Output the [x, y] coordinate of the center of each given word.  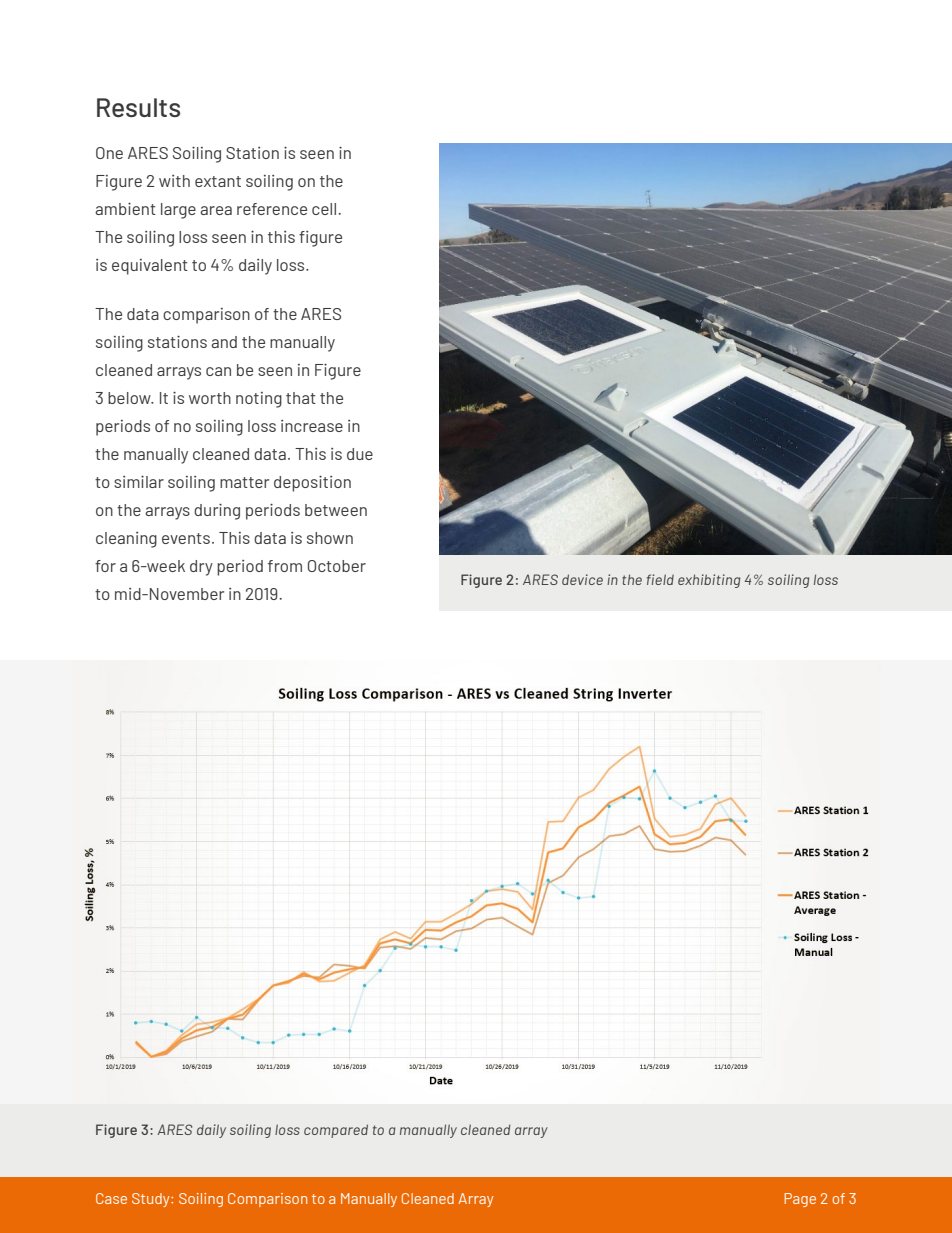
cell [325, 209]
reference [272, 209]
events [186, 538]
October [337, 566]
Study [152, 1200]
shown [330, 538]
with [174, 181]
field [660, 579]
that [301, 398]
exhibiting [709, 581]
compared [336, 1131]
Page [800, 1200]
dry [201, 568]
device [582, 579]
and [224, 342]
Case [111, 1198]
